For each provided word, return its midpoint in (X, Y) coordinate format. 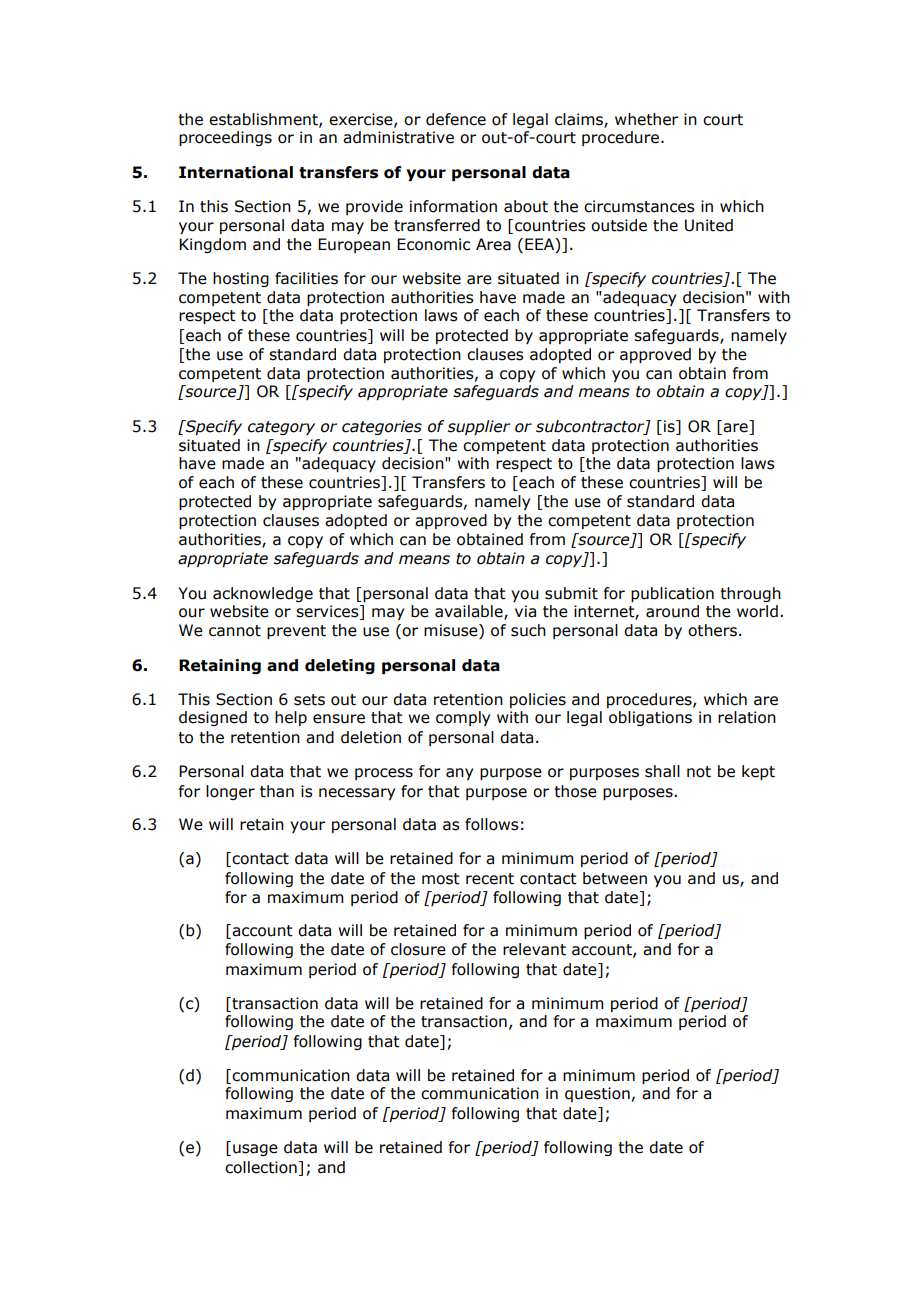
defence (456, 119)
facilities (306, 278)
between (615, 878)
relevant (534, 949)
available (470, 612)
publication (672, 594)
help (291, 718)
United (709, 225)
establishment (264, 120)
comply (463, 718)
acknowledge (263, 594)
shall (662, 771)
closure (418, 949)
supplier (479, 427)
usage (255, 1150)
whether (646, 119)
